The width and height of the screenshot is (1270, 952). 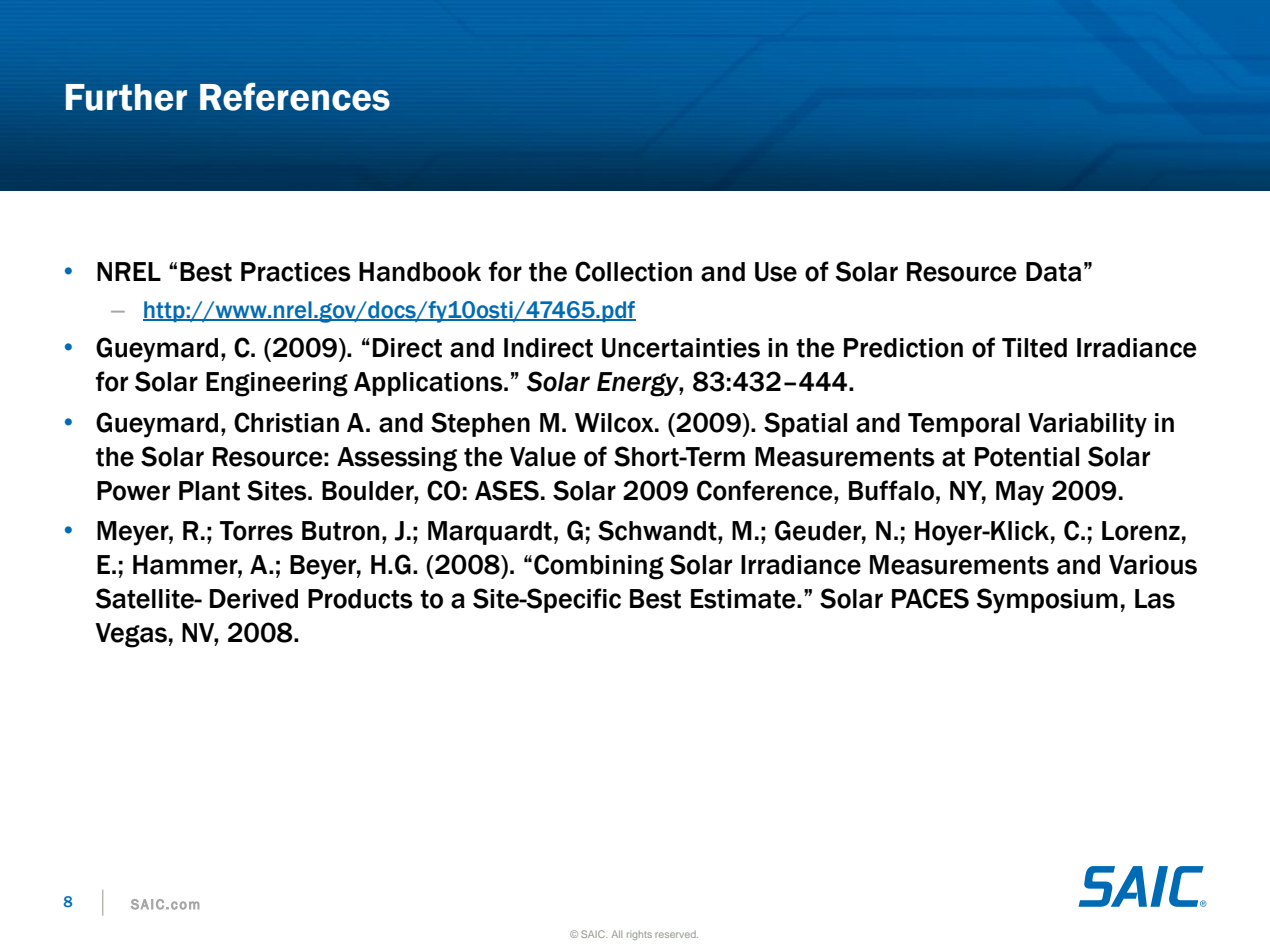 What do you see at coordinates (617, 934) in the screenshot?
I see `All` at bounding box center [617, 934].
